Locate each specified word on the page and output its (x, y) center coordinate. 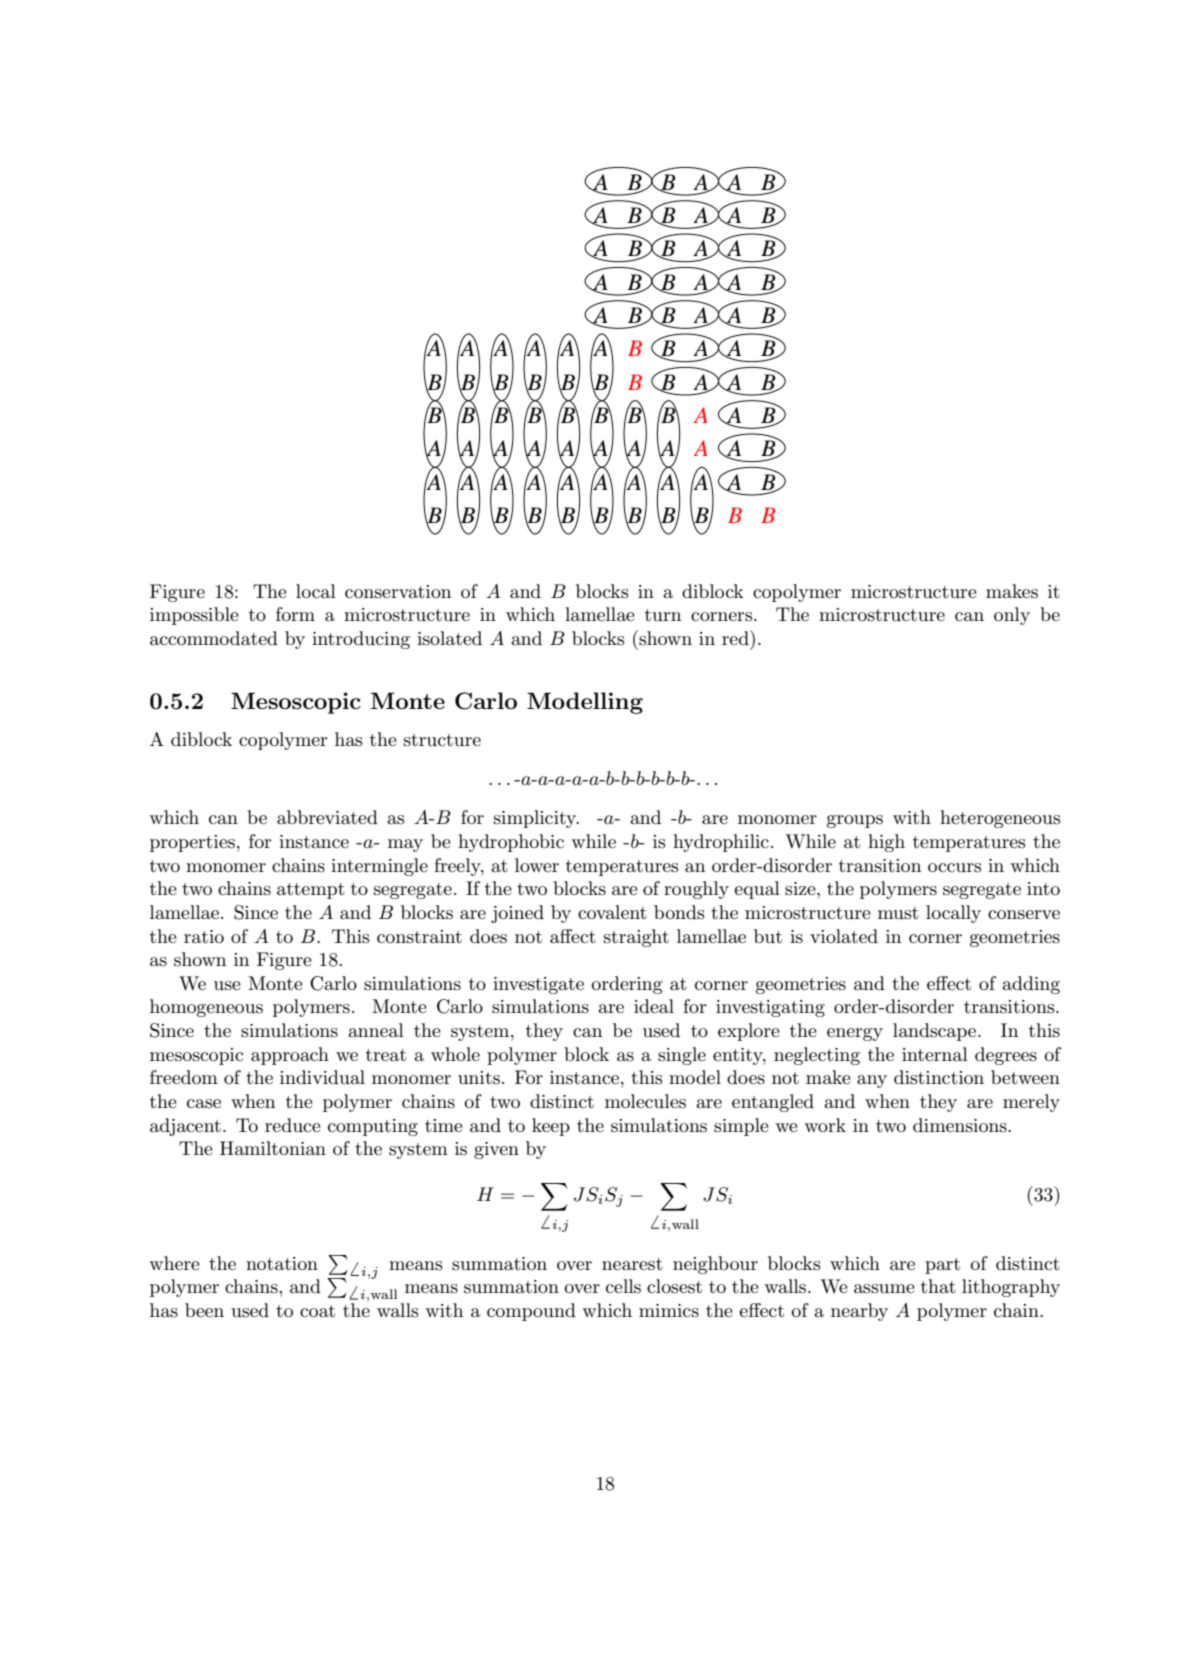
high (886, 843)
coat (317, 1311)
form (295, 614)
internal (935, 1054)
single (682, 1056)
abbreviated (327, 817)
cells (623, 1286)
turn (663, 615)
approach (290, 1056)
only (1012, 616)
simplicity (536, 819)
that (938, 1286)
